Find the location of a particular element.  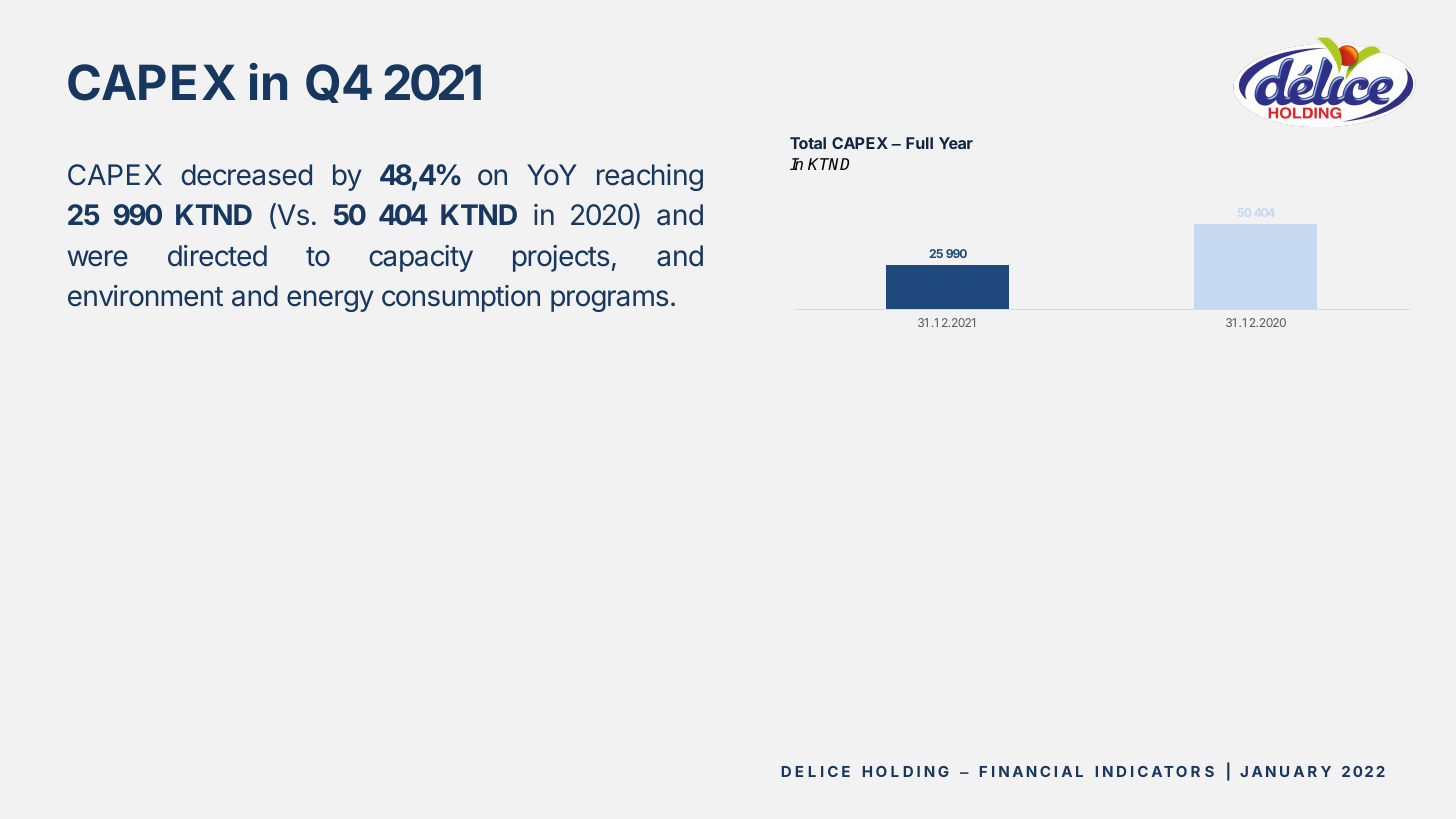

decreased is located at coordinates (246, 175).
